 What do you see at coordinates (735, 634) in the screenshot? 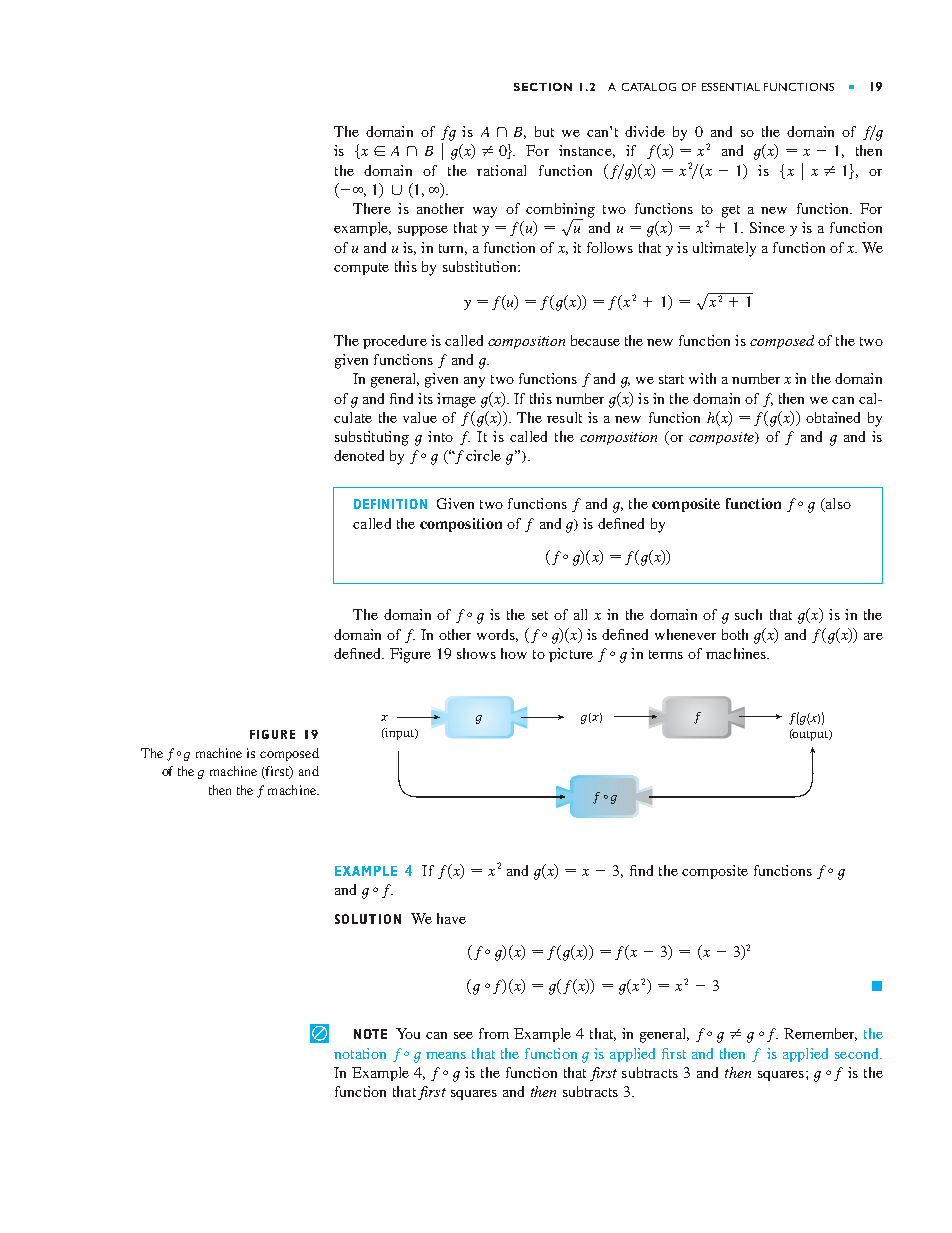
I see `both` at bounding box center [735, 634].
